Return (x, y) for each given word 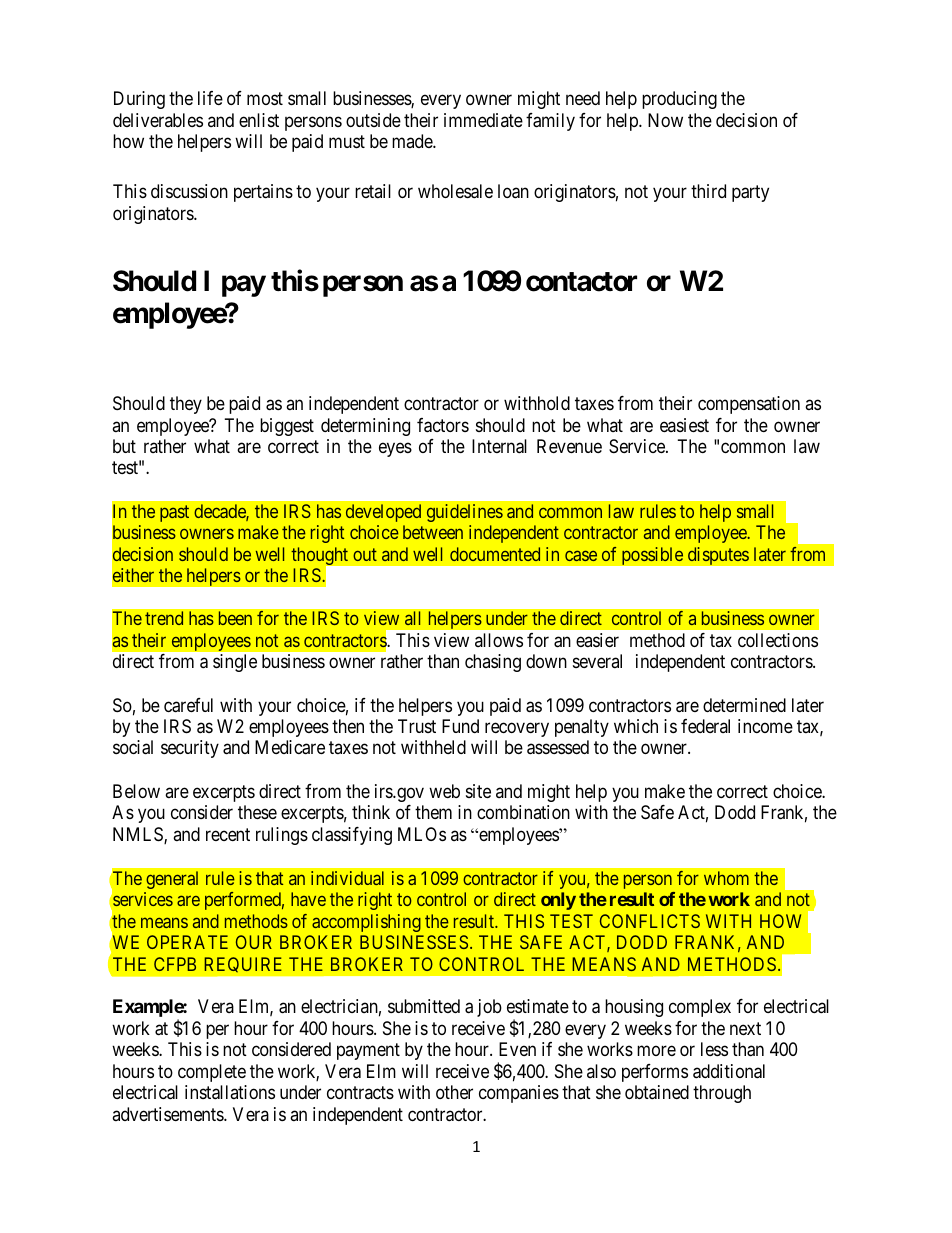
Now (665, 120)
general (172, 880)
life (210, 98)
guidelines (465, 513)
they (186, 405)
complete (212, 1073)
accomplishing (366, 923)
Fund (460, 726)
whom (726, 878)
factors (443, 425)
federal (705, 726)
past (174, 513)
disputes (718, 556)
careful (188, 705)
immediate (483, 120)
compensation (749, 405)
